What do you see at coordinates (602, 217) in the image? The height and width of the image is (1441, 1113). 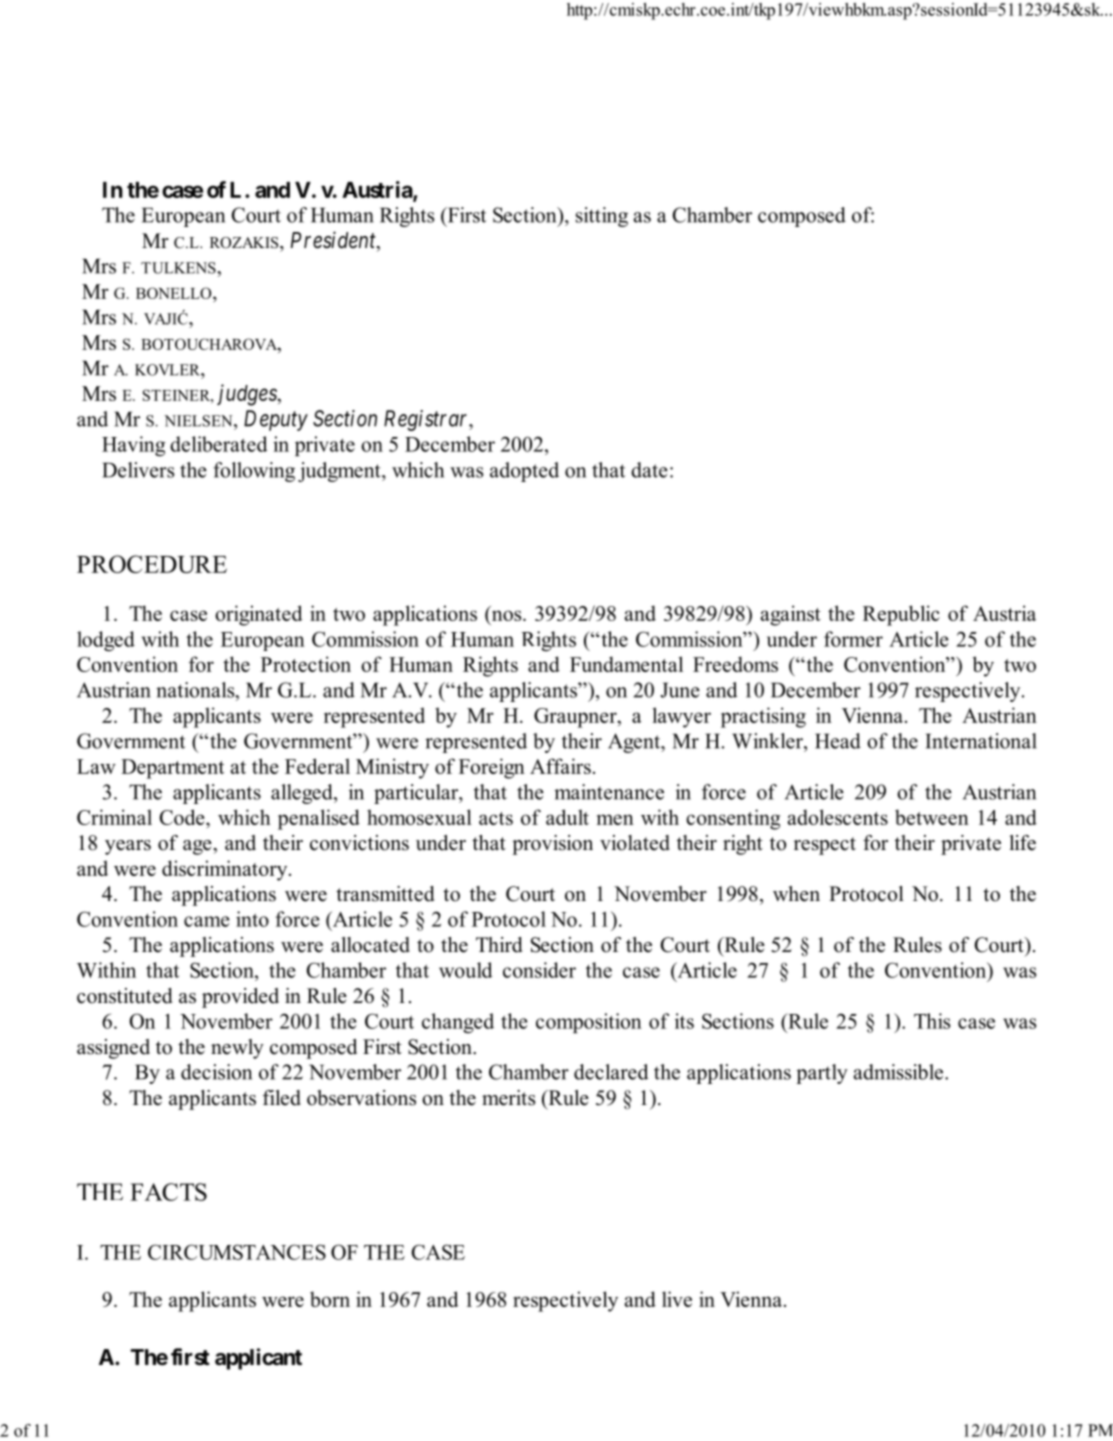 I see `sitting` at bounding box center [602, 217].
